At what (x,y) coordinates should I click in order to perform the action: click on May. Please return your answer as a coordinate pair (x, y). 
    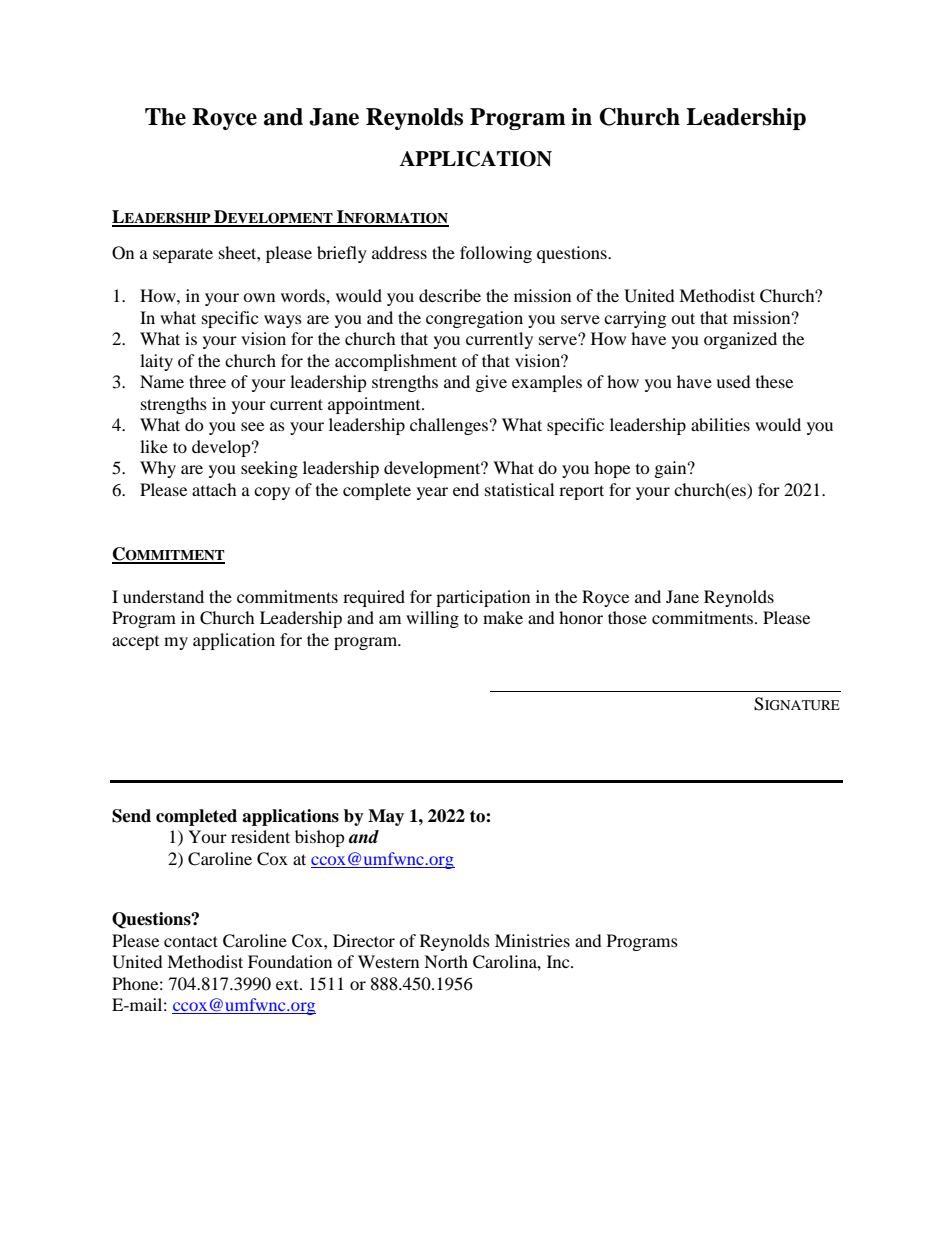
    Looking at the image, I should click on (386, 817).
